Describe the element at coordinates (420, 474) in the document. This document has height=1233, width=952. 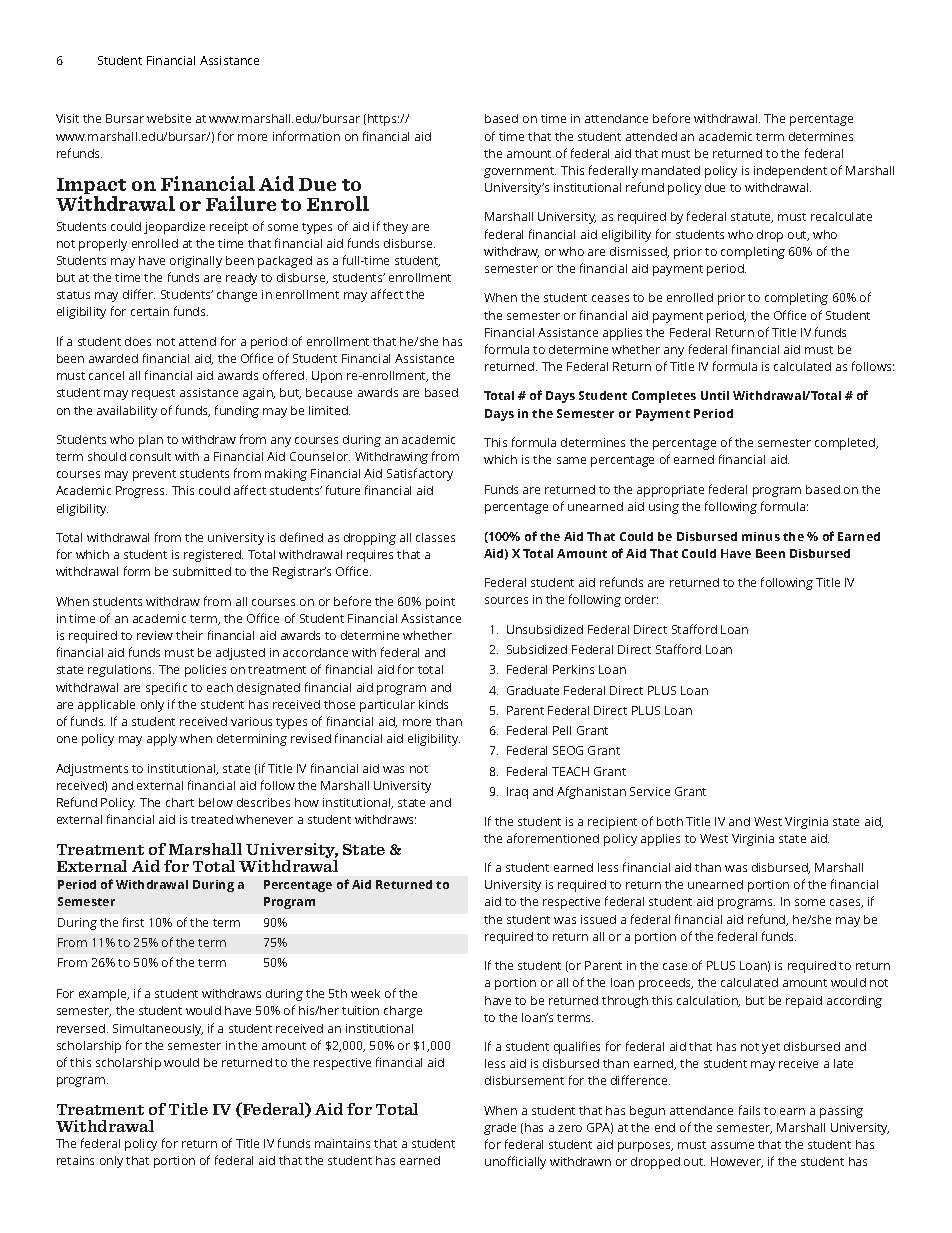
I see `Satisfactory` at that location.
